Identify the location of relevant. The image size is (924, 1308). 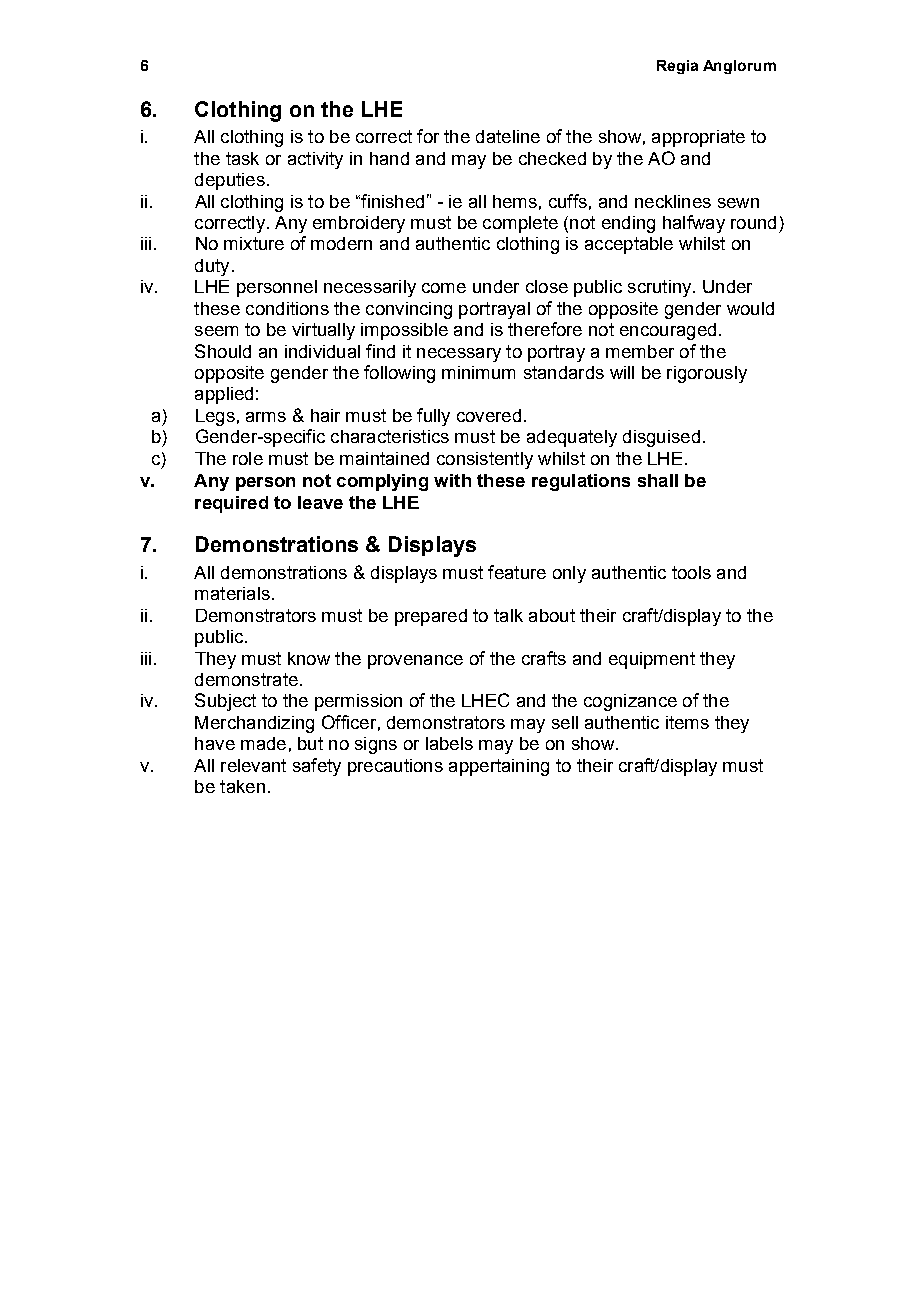
(253, 765).
